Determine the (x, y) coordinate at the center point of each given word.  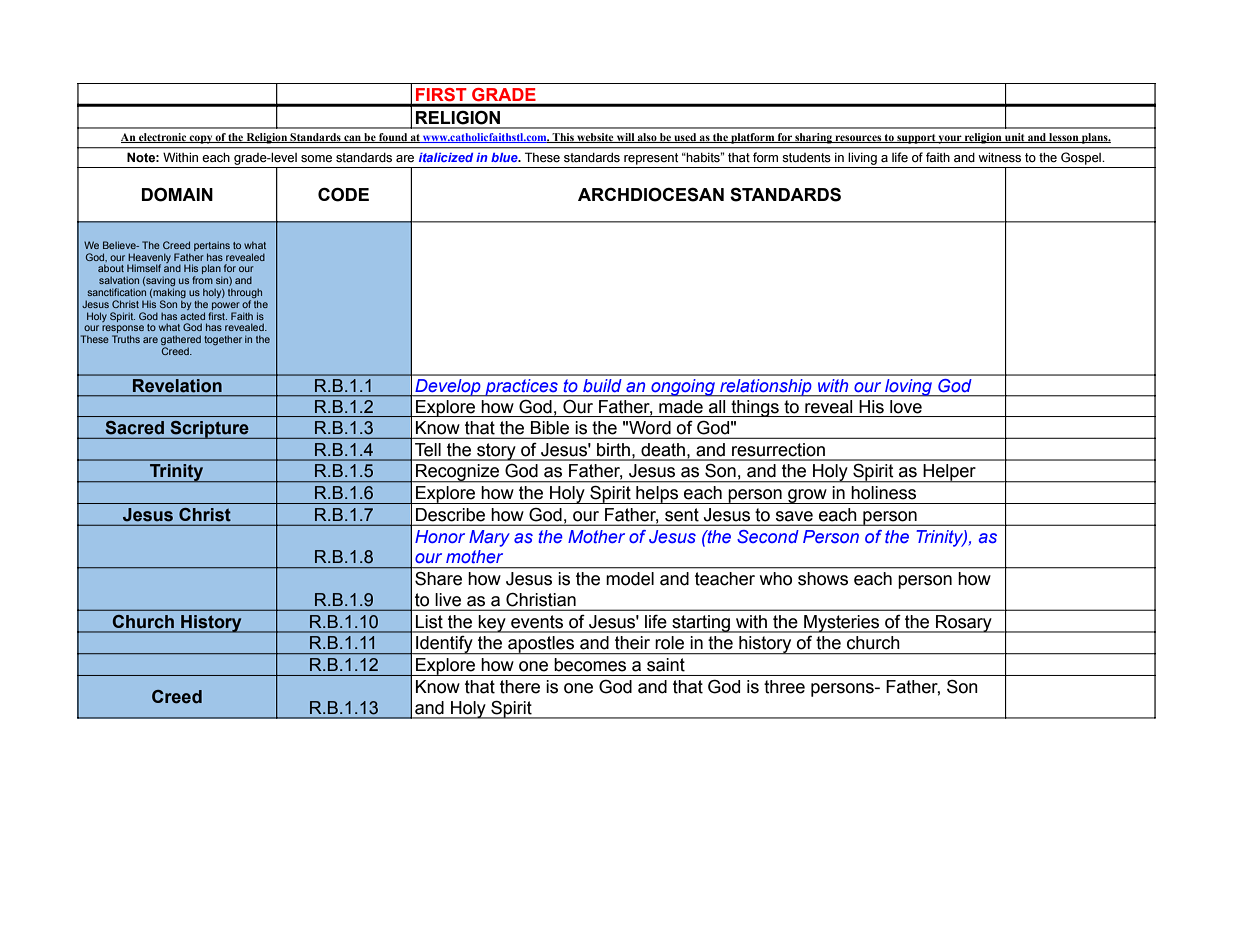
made (681, 406)
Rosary (964, 624)
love (906, 406)
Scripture (209, 430)
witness (999, 157)
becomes (590, 664)
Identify (444, 645)
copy (201, 139)
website (595, 138)
